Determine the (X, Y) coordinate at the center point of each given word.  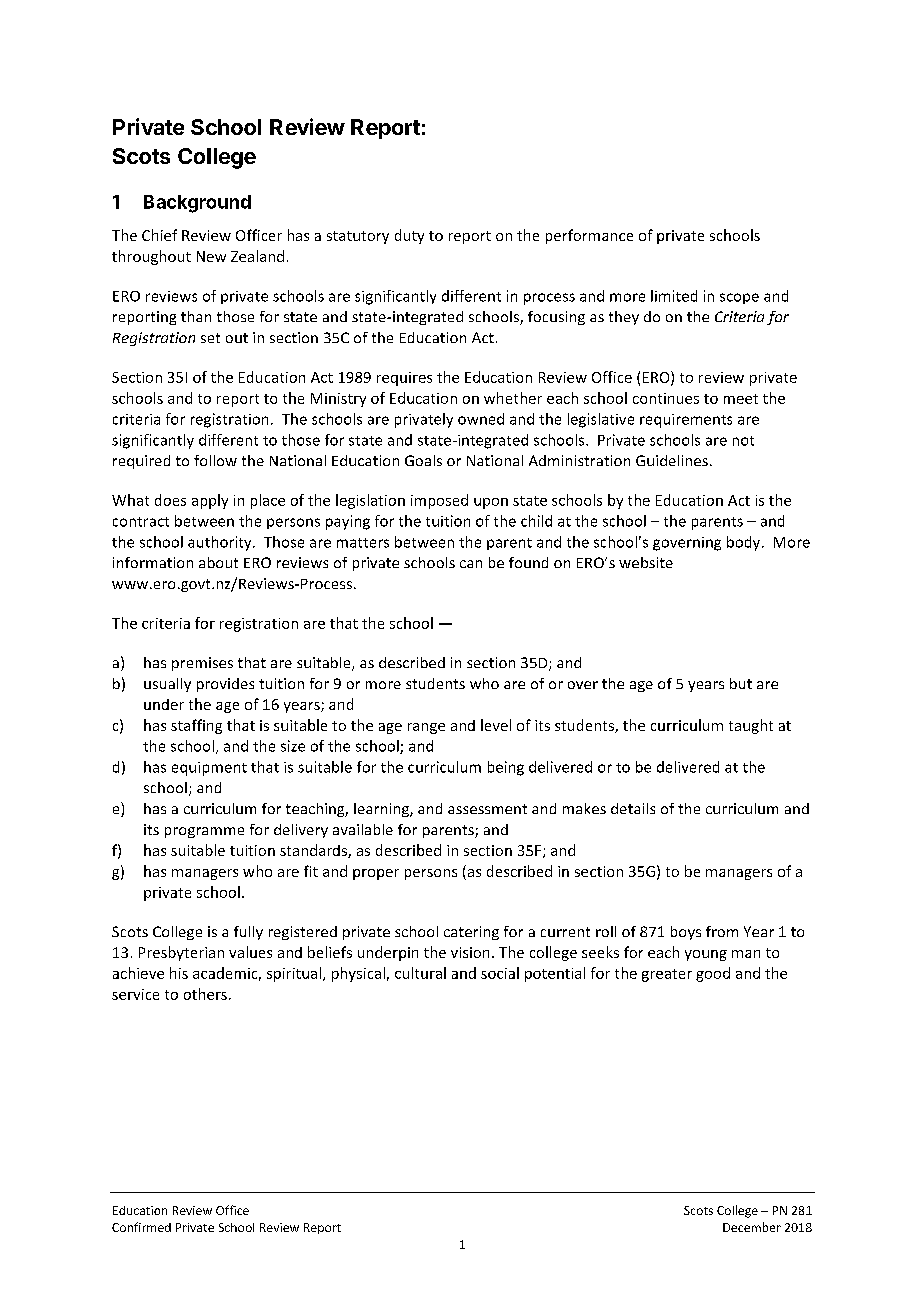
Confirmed (141, 1227)
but (741, 683)
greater (667, 975)
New (211, 256)
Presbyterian (181, 953)
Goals (423, 460)
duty (409, 236)
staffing (196, 726)
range (426, 728)
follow (215, 460)
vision (470, 952)
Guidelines (672, 460)
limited (674, 296)
